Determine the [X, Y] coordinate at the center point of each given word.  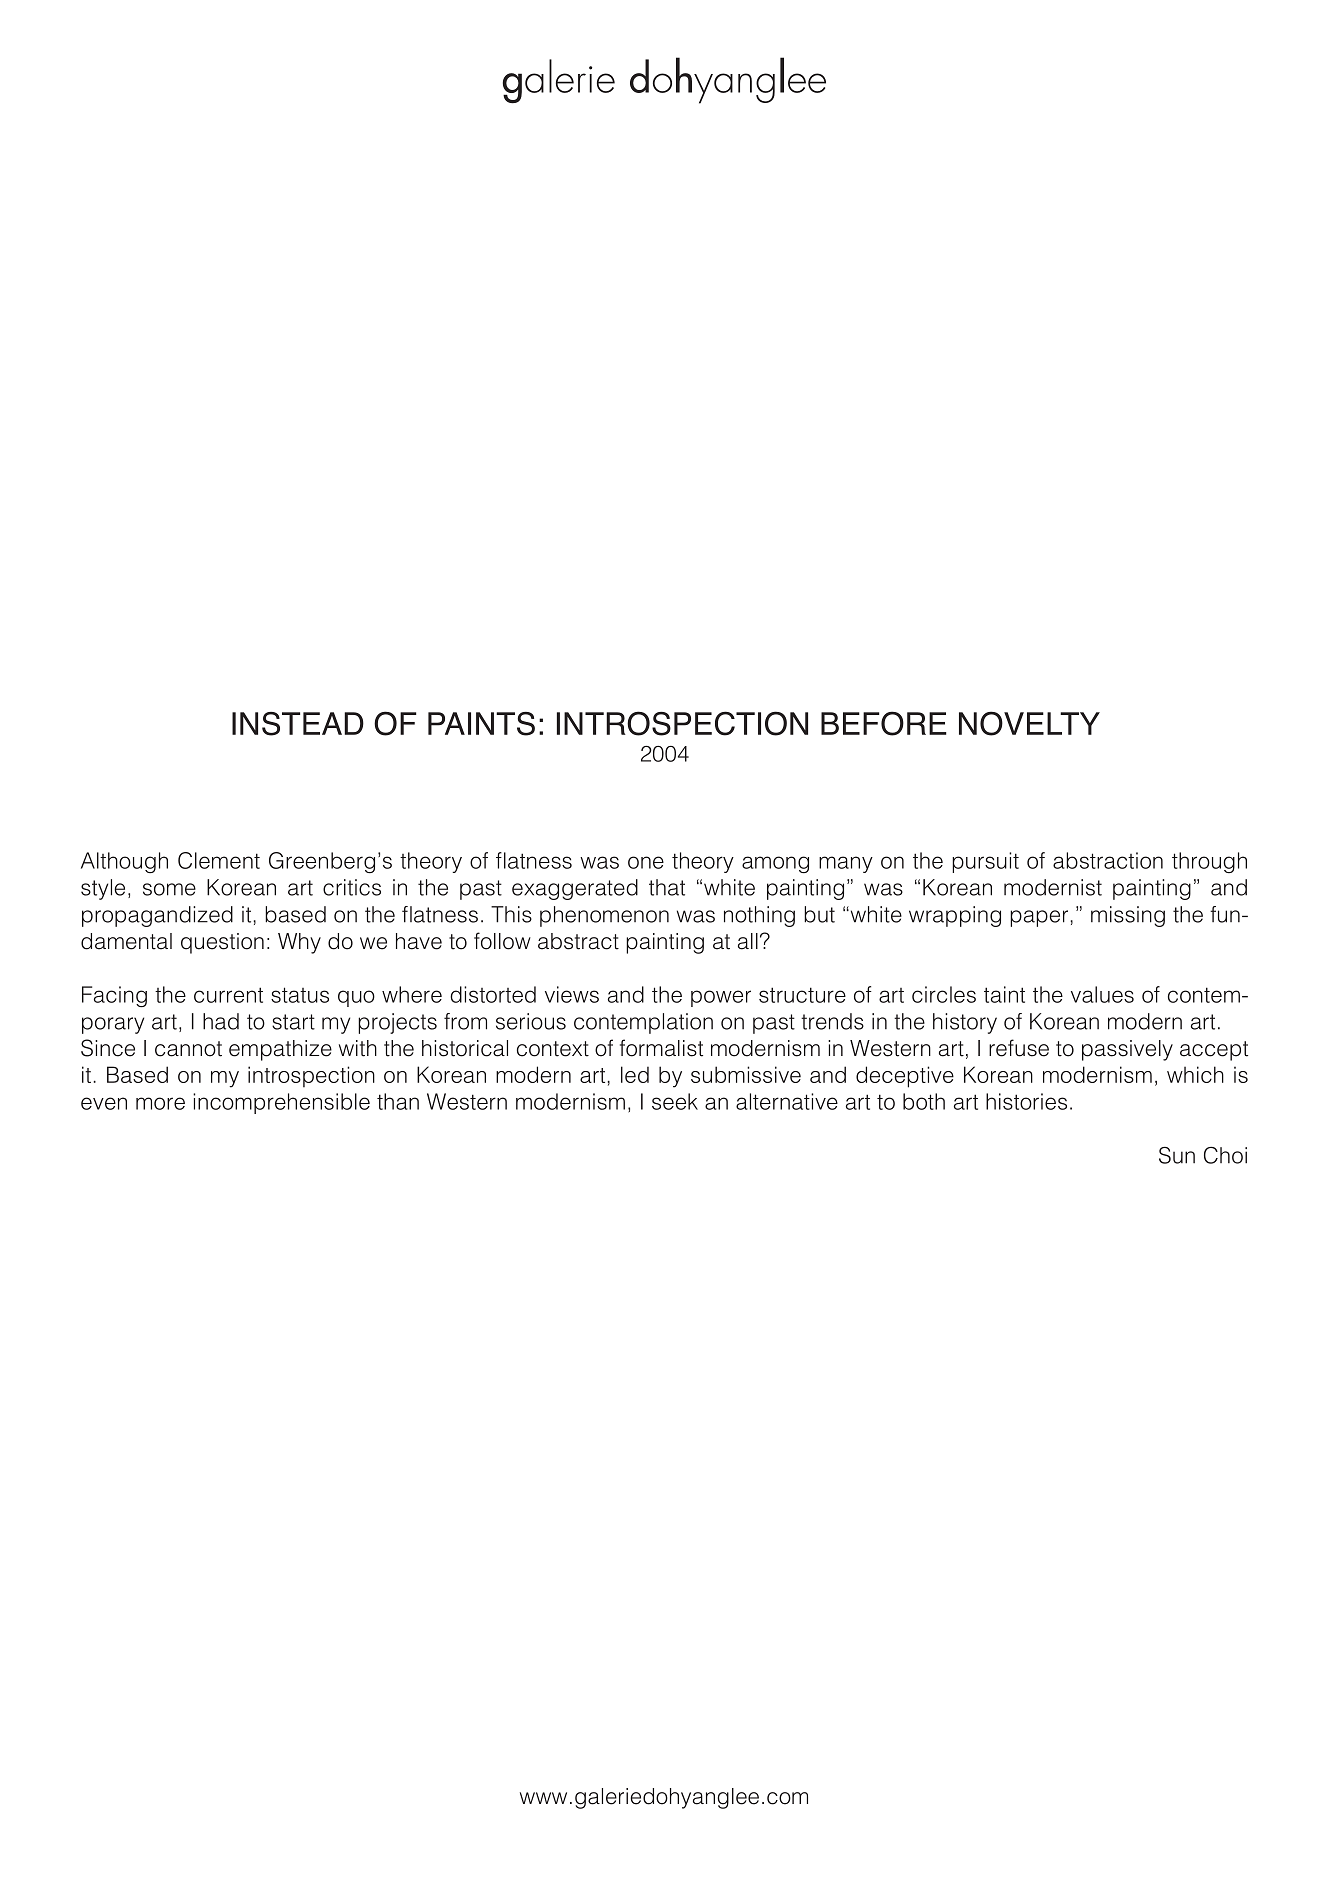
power [721, 998]
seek [675, 1101]
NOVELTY [1029, 723]
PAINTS [481, 724]
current [228, 995]
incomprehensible [281, 1103]
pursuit [985, 862]
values [1102, 994]
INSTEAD [298, 724]
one [646, 862]
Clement [219, 860]
